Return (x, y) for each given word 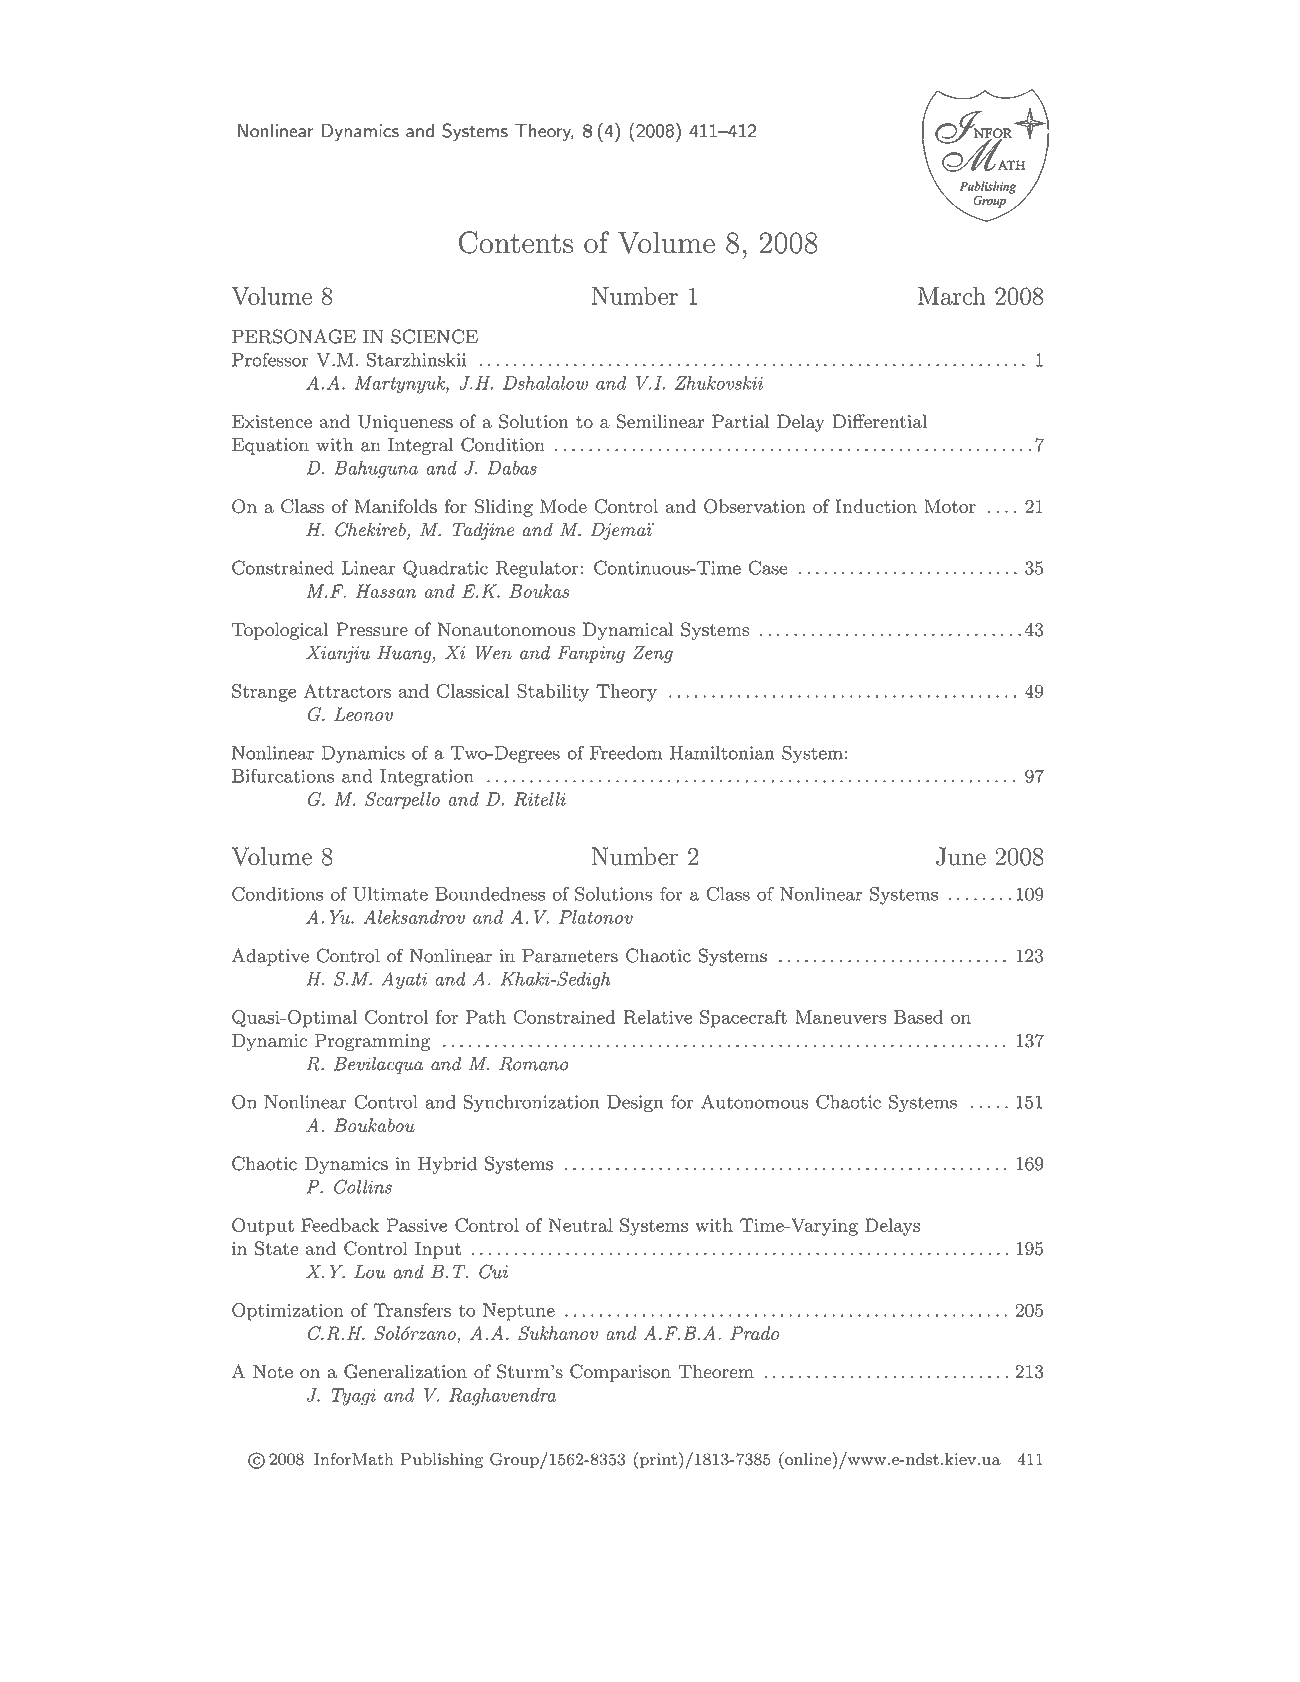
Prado (755, 1333)
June (961, 856)
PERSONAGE (294, 336)
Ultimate (390, 894)
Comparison (620, 1373)
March (952, 296)
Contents (516, 242)
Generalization (405, 1371)
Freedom (626, 753)
